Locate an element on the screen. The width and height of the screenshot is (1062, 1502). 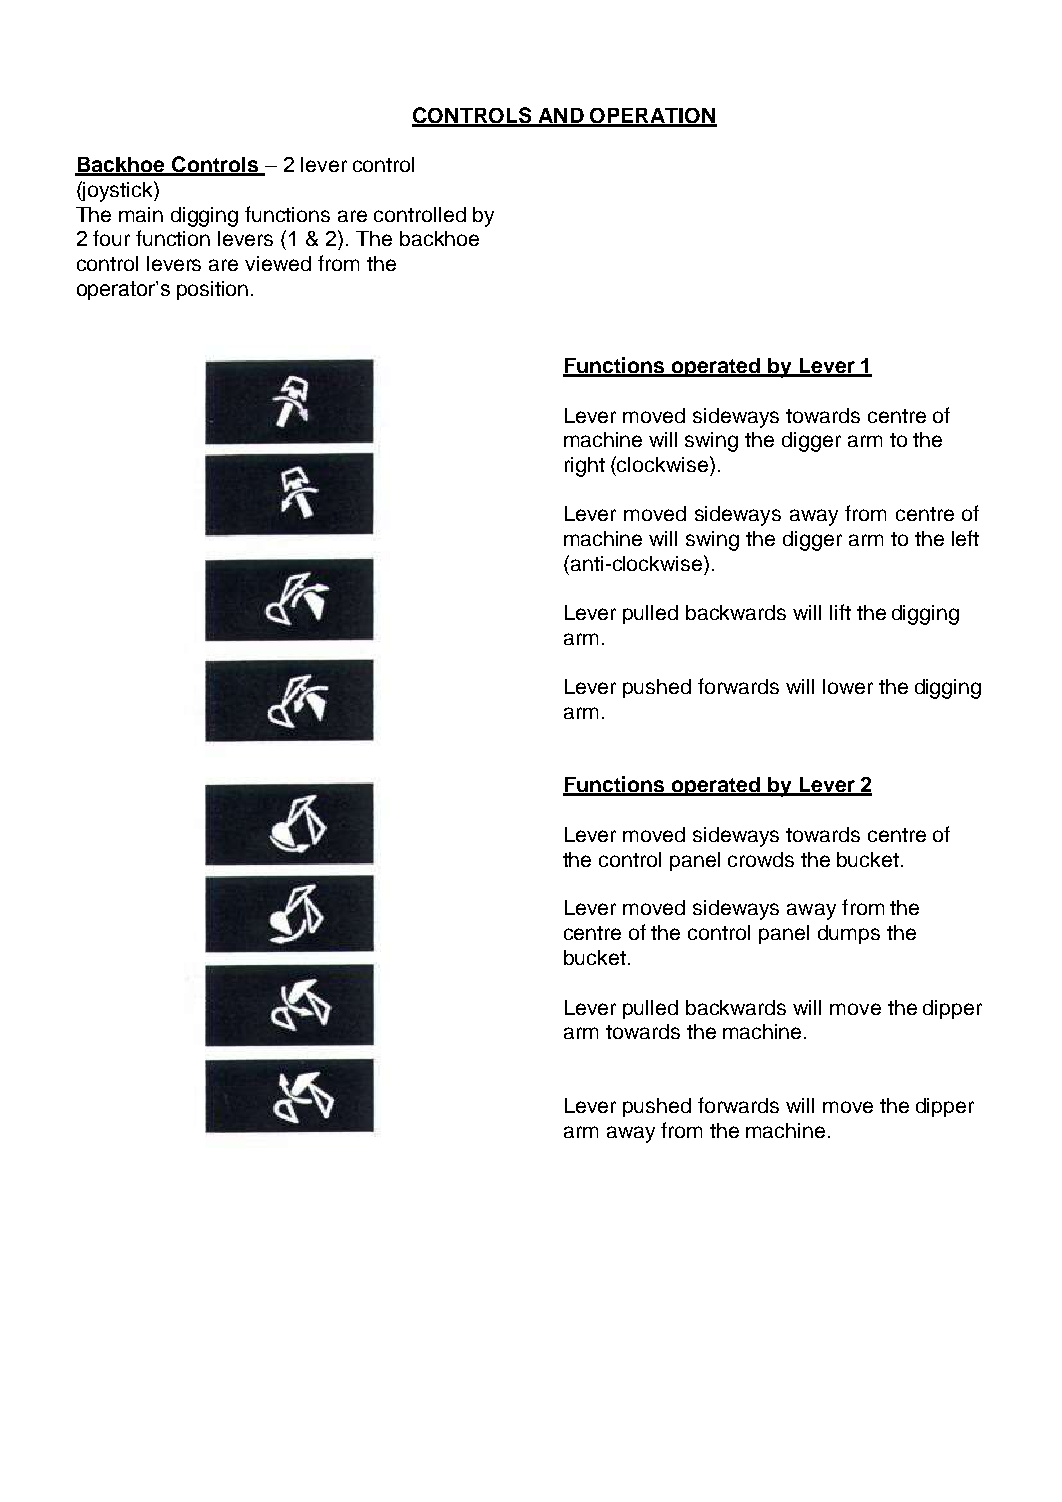
lower is located at coordinates (848, 686).
